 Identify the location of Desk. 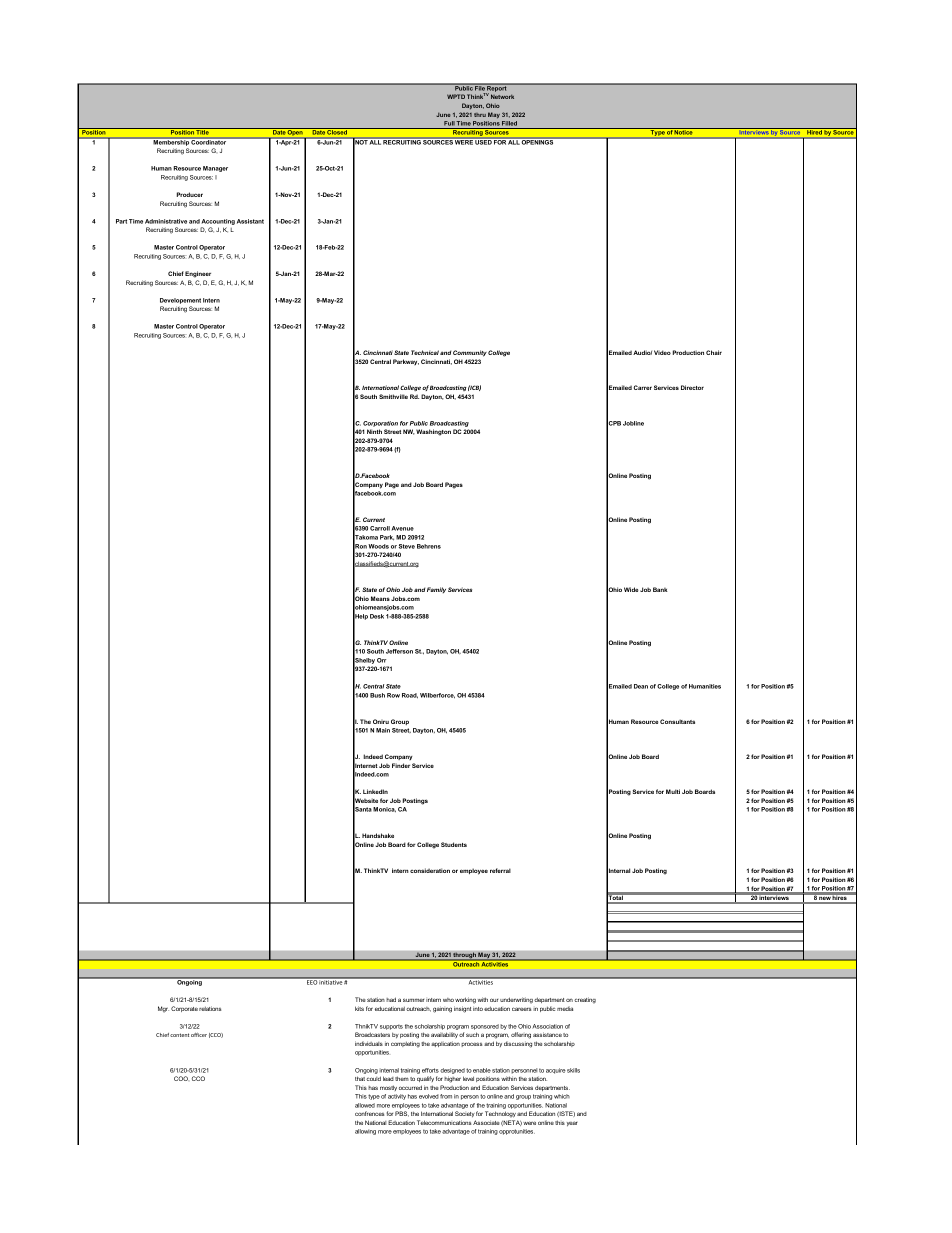
(377, 616).
